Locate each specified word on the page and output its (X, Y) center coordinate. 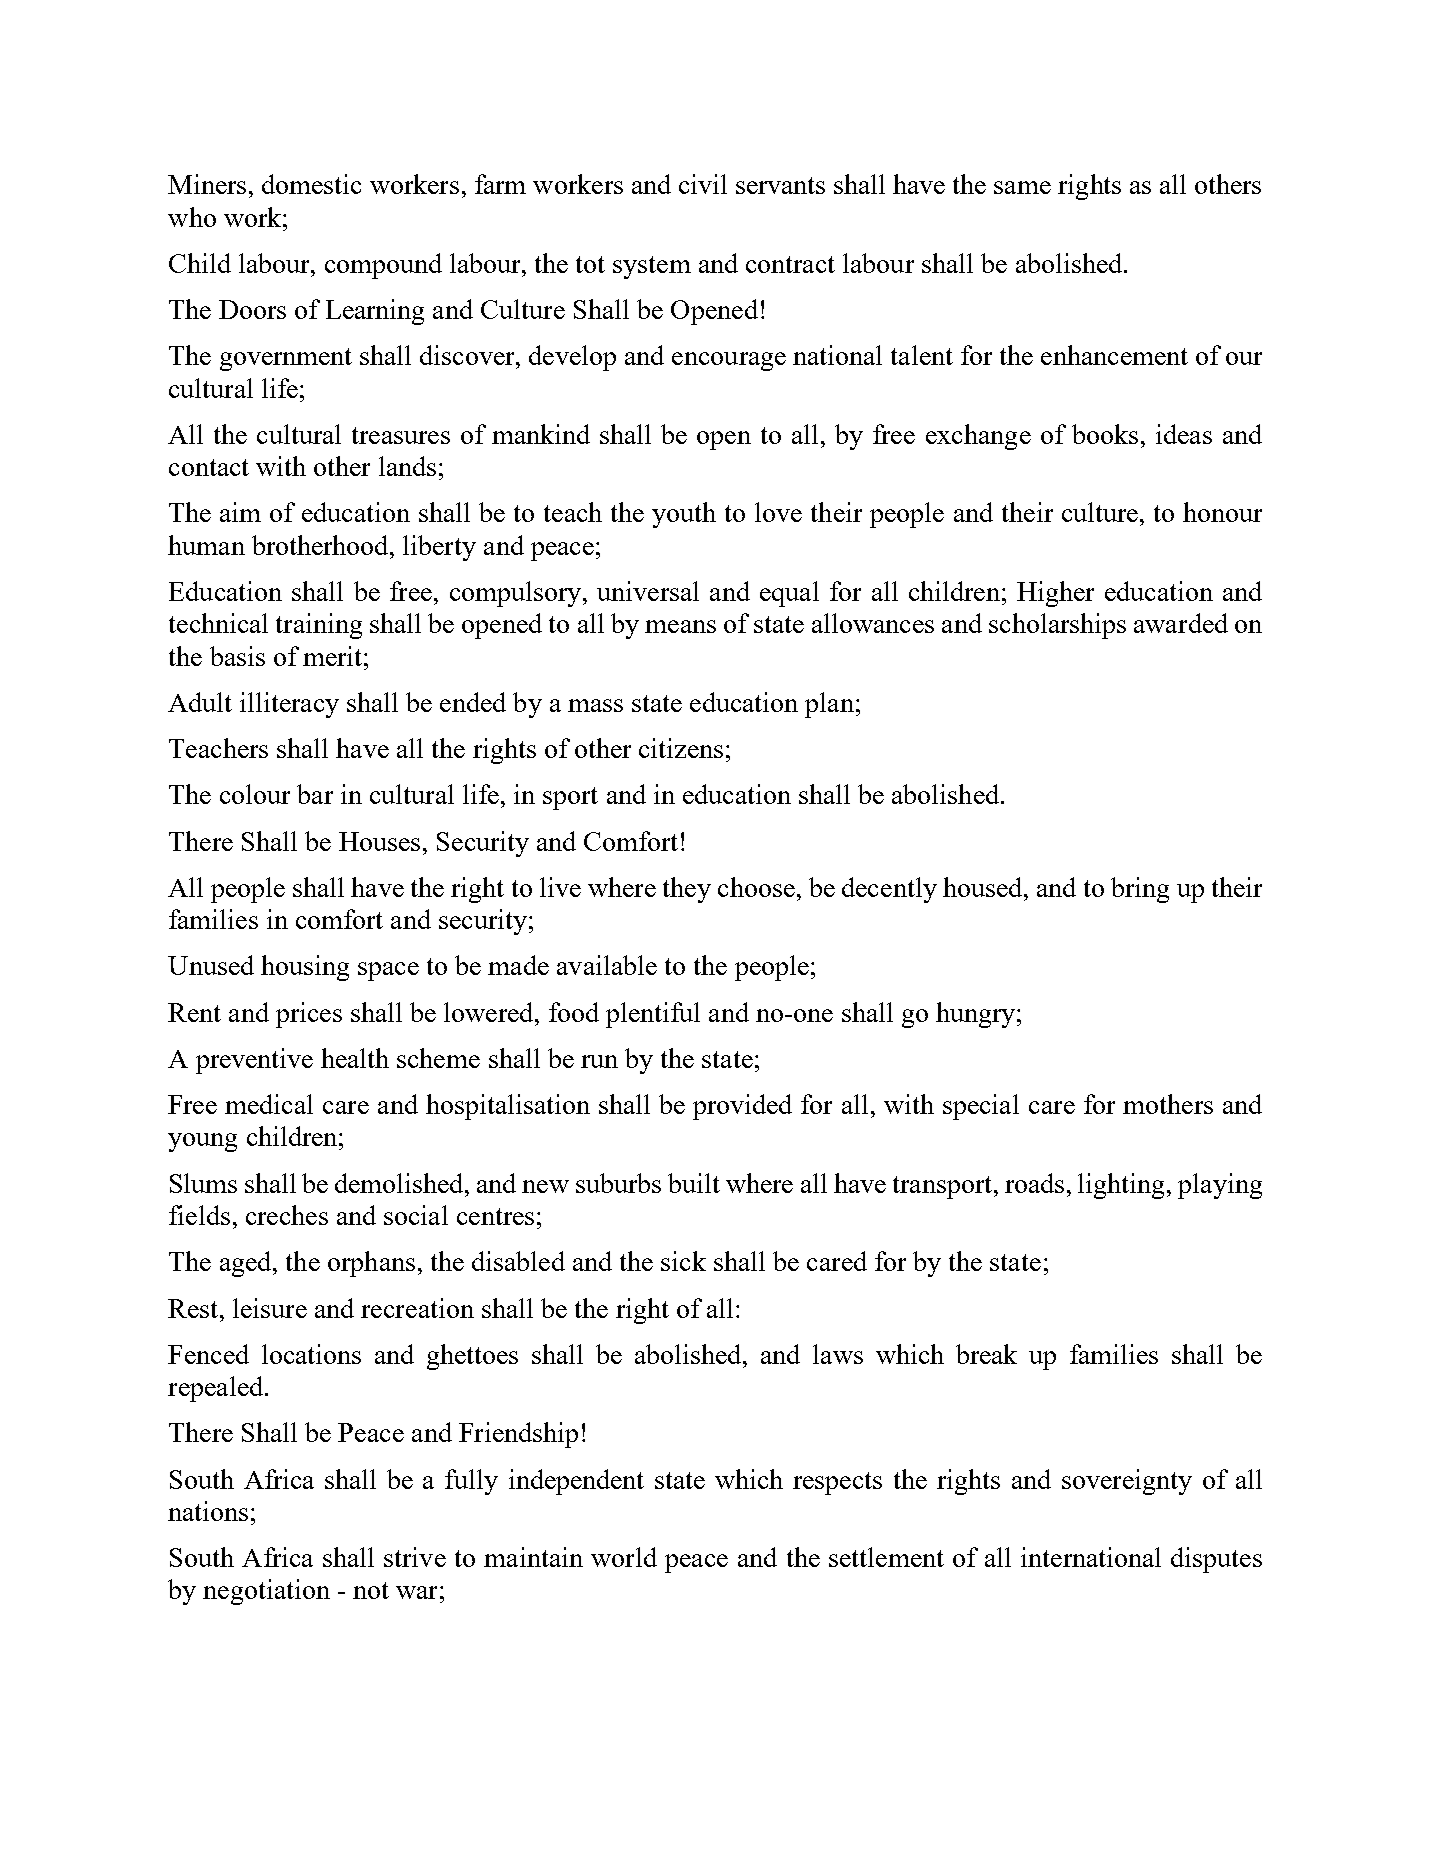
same (1022, 187)
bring (1140, 890)
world (624, 1557)
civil (703, 184)
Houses (379, 841)
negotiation (266, 1592)
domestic (311, 184)
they (687, 890)
